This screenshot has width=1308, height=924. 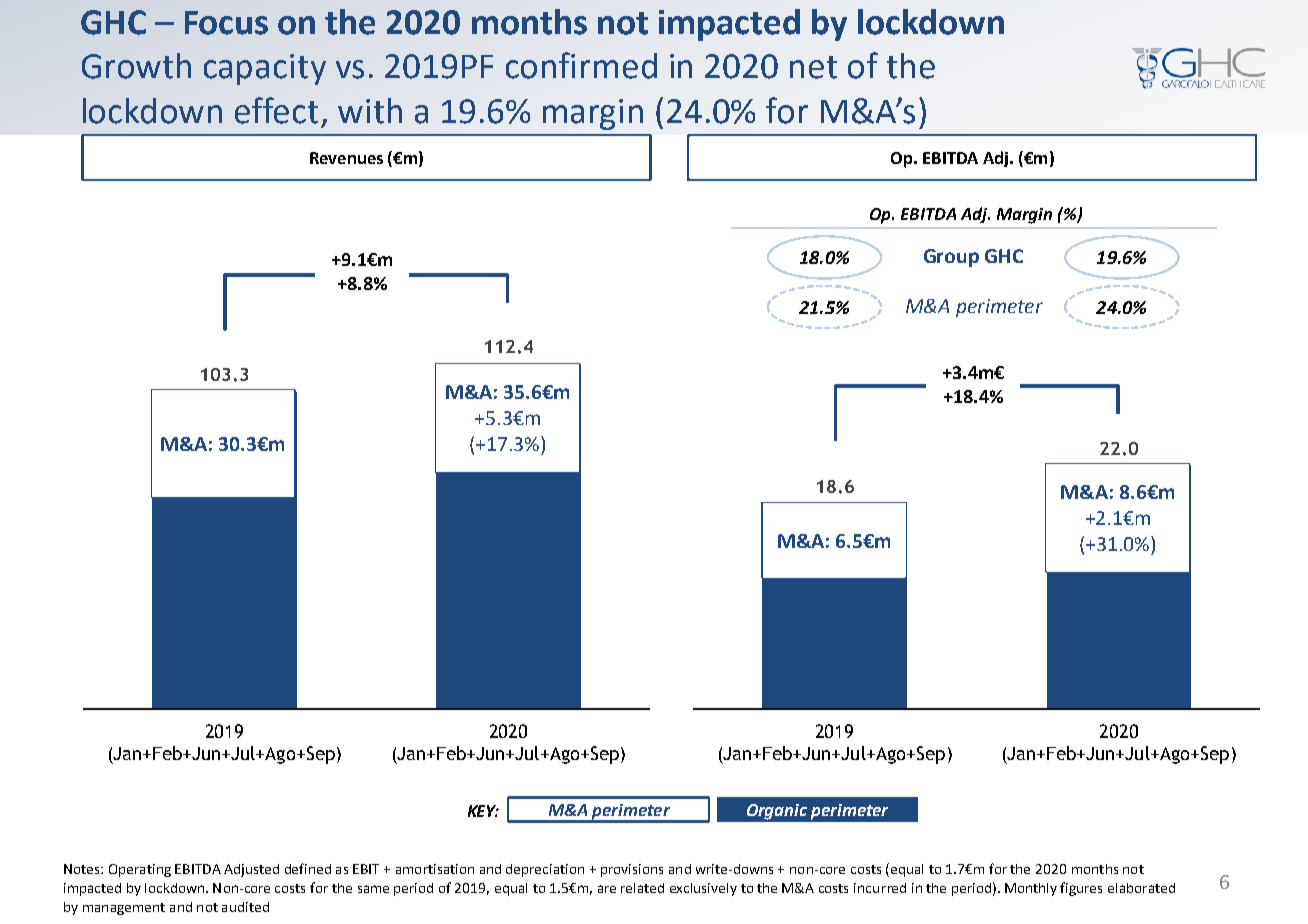 What do you see at coordinates (607, 889) in the screenshot?
I see `are` at bounding box center [607, 889].
